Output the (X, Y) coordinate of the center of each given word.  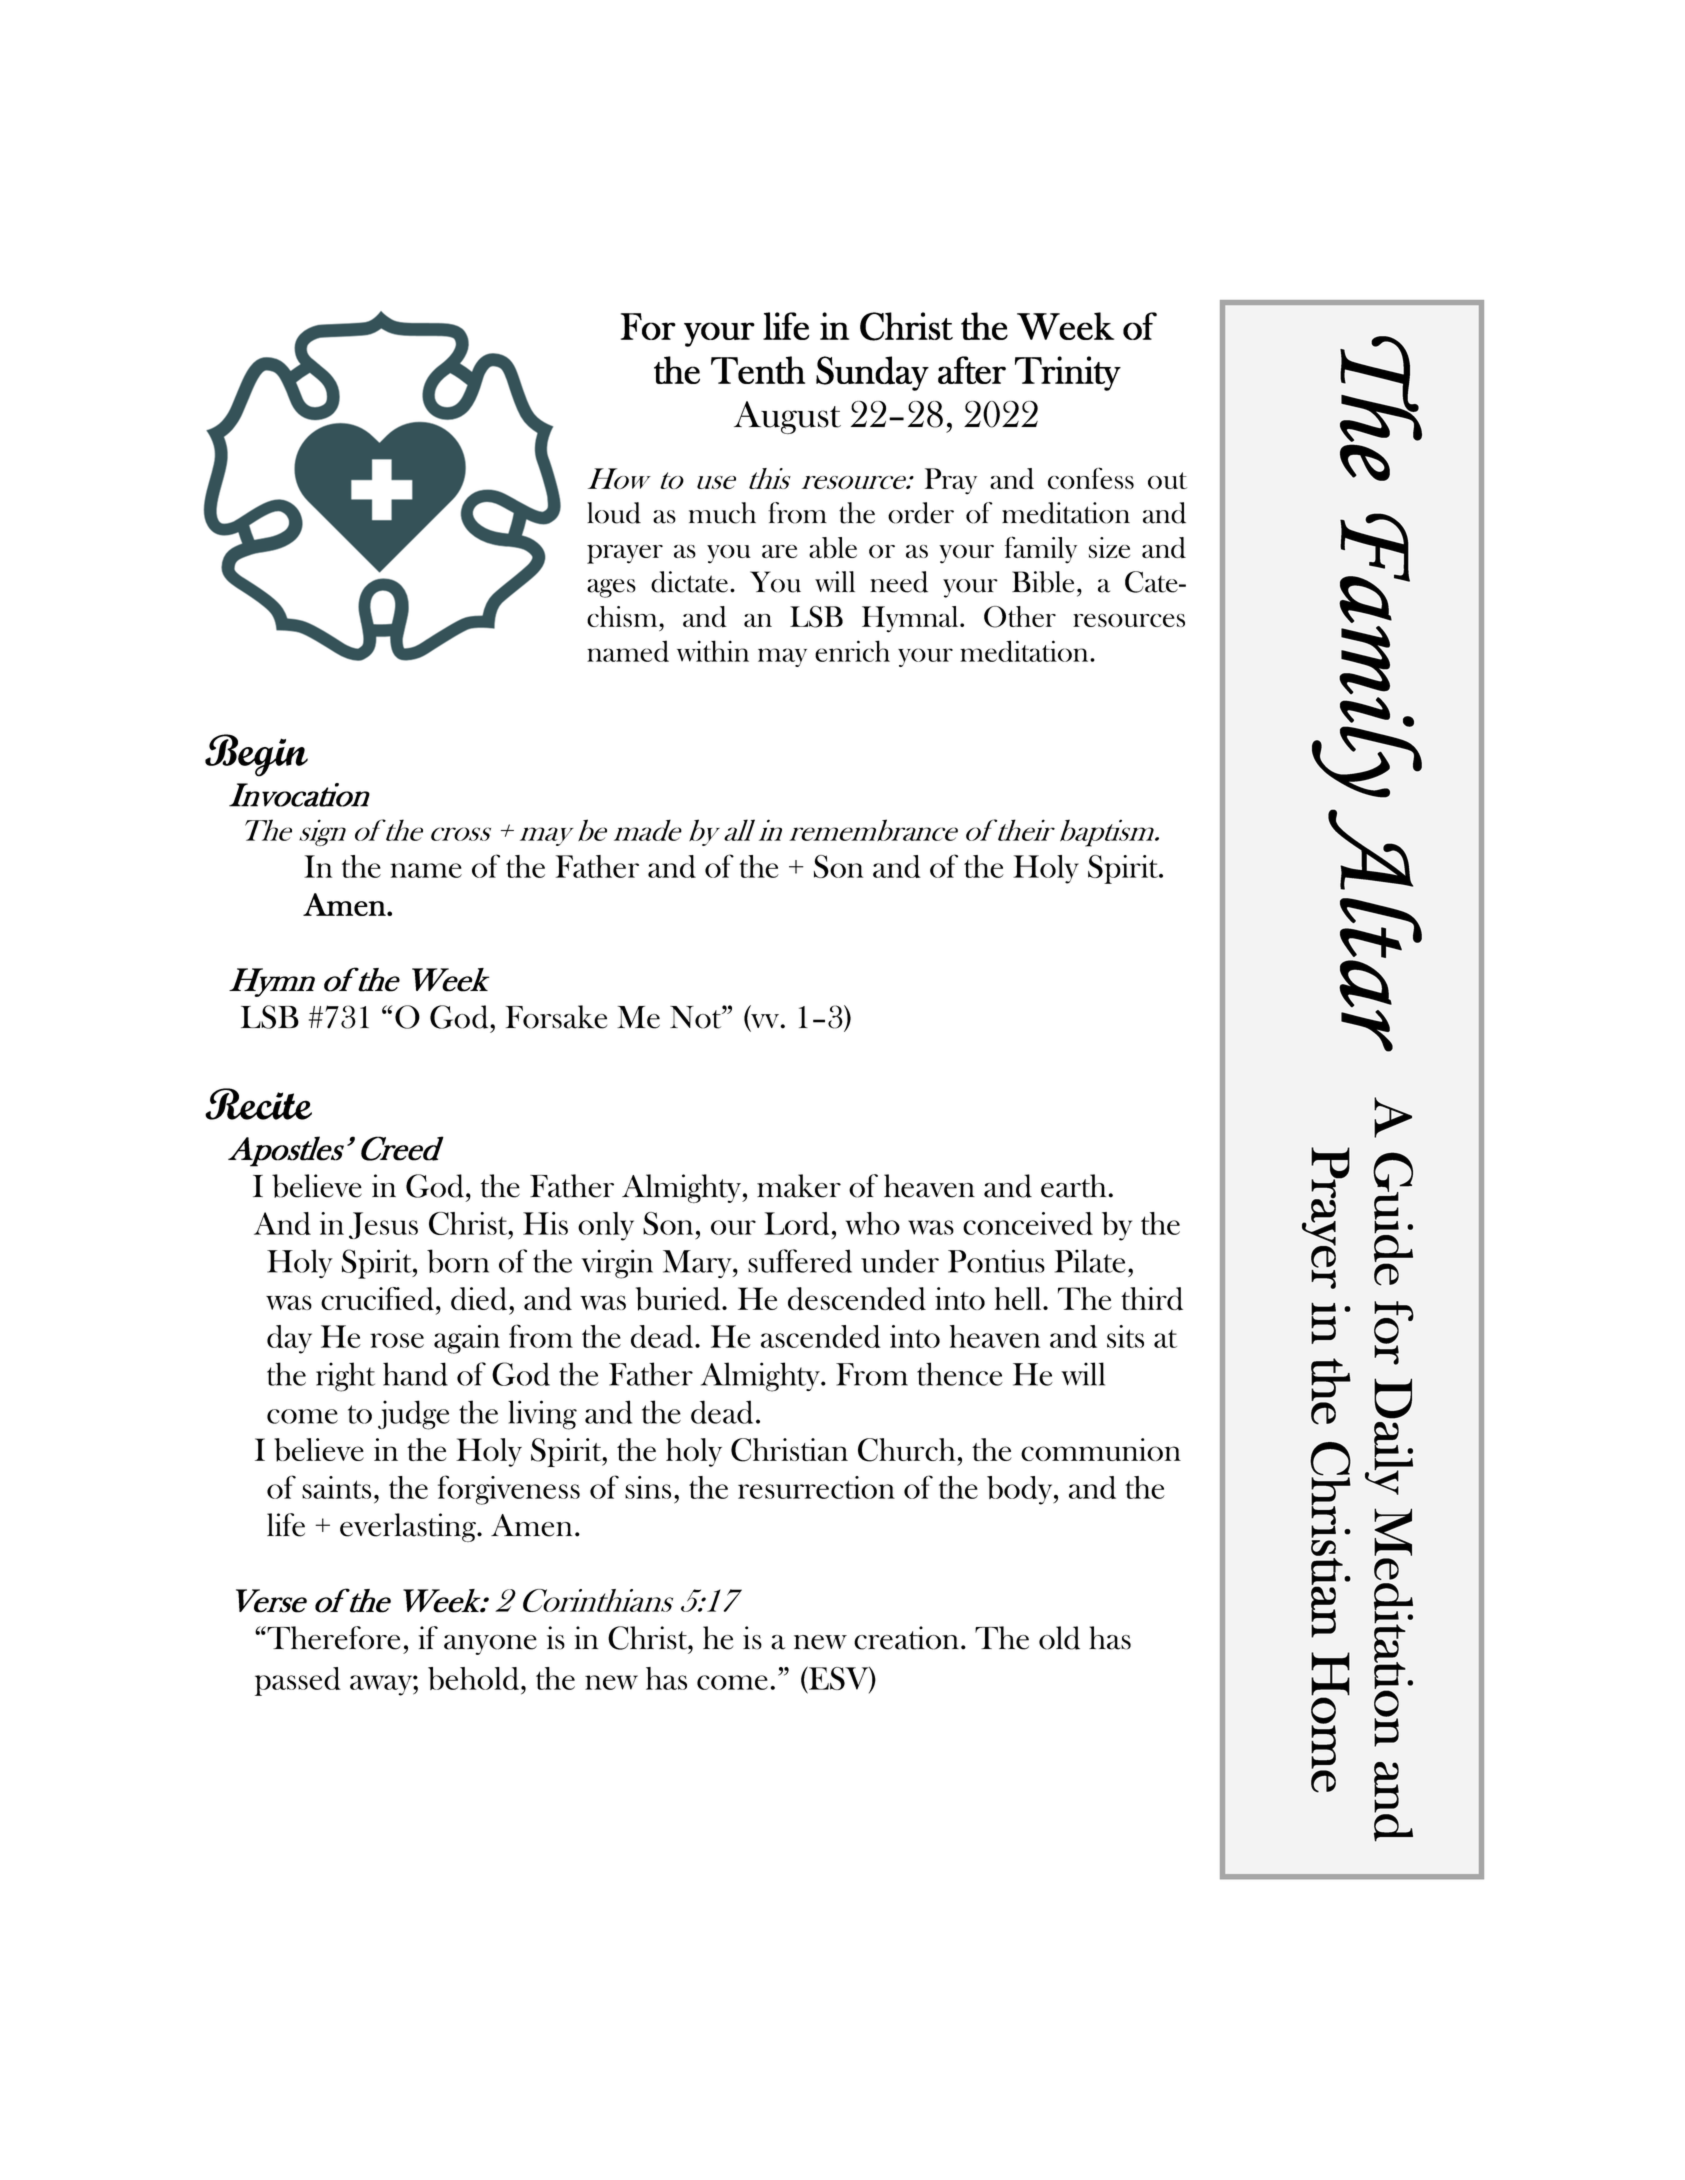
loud (614, 513)
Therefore (332, 1638)
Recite (258, 1104)
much (722, 513)
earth (1075, 1186)
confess (1091, 478)
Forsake (556, 1017)
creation (908, 1638)
